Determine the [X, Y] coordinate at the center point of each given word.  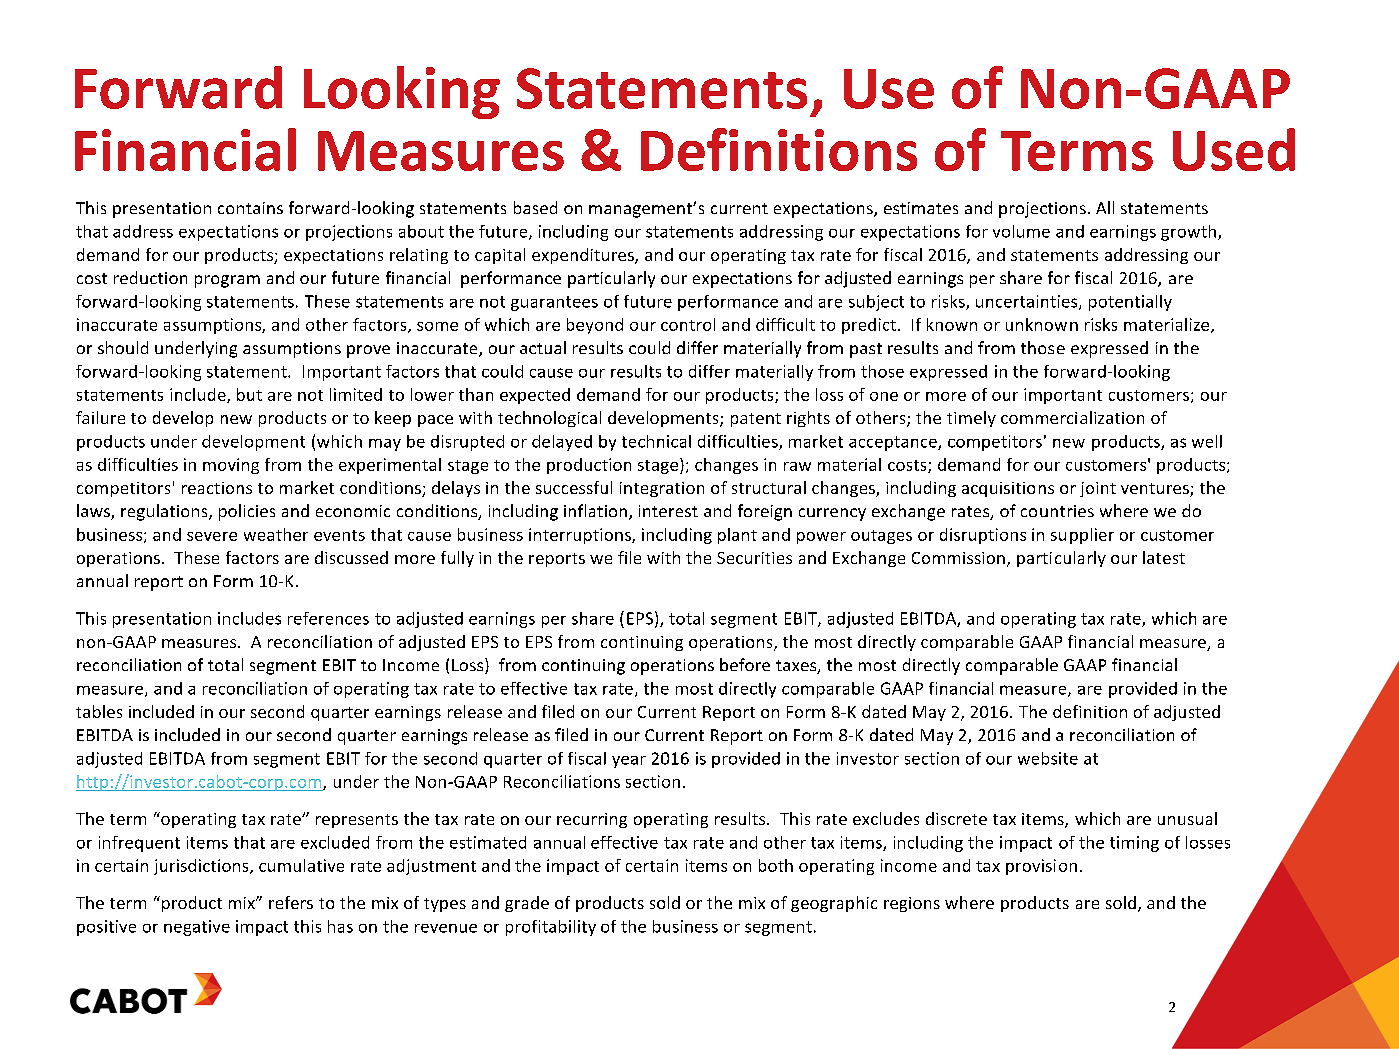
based [535, 207]
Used [1234, 149]
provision [1041, 867]
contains [250, 208]
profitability [551, 928]
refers [291, 902]
